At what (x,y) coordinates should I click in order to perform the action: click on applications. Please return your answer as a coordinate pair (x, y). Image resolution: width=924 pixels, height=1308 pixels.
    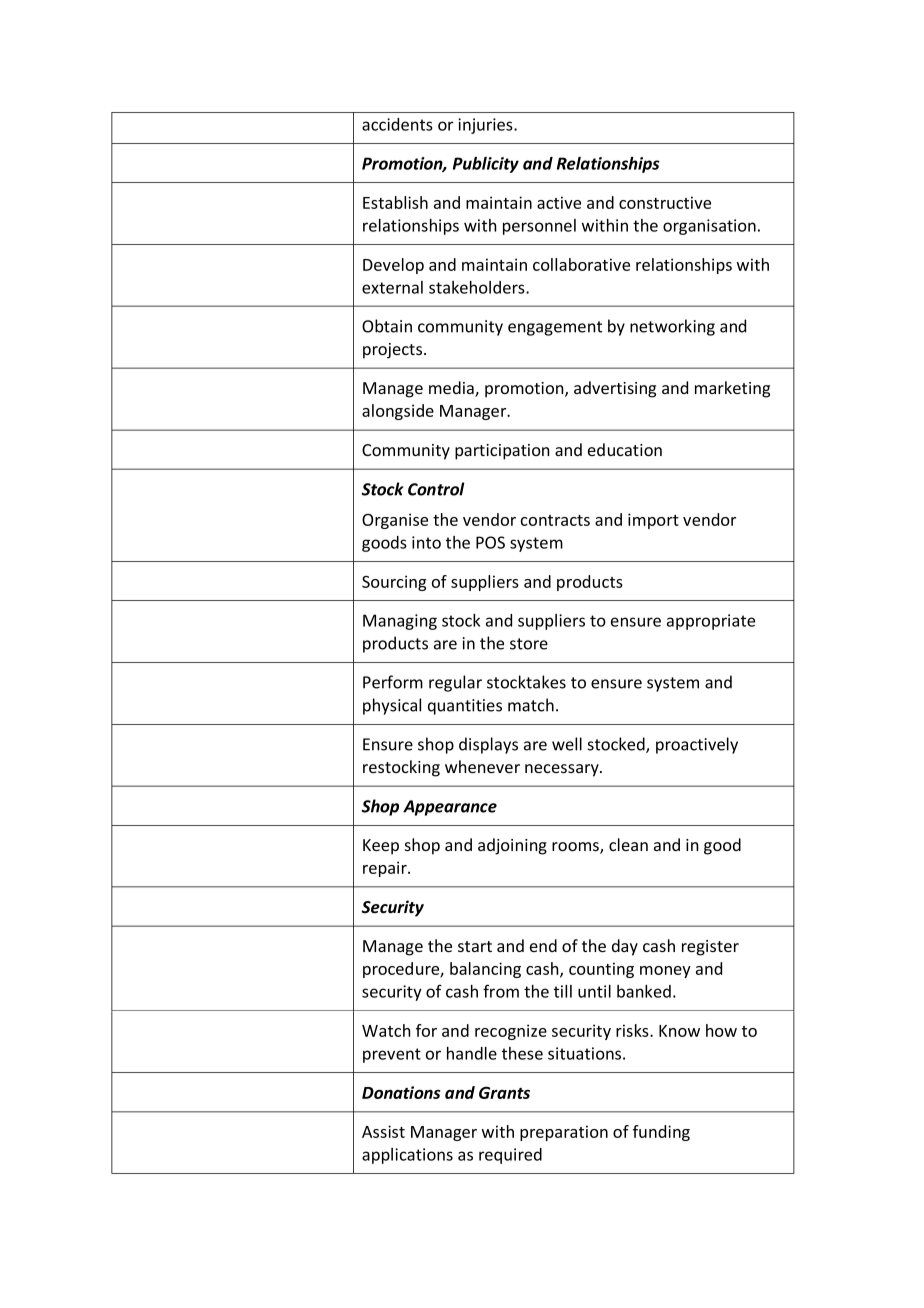
    Looking at the image, I should click on (407, 1156).
